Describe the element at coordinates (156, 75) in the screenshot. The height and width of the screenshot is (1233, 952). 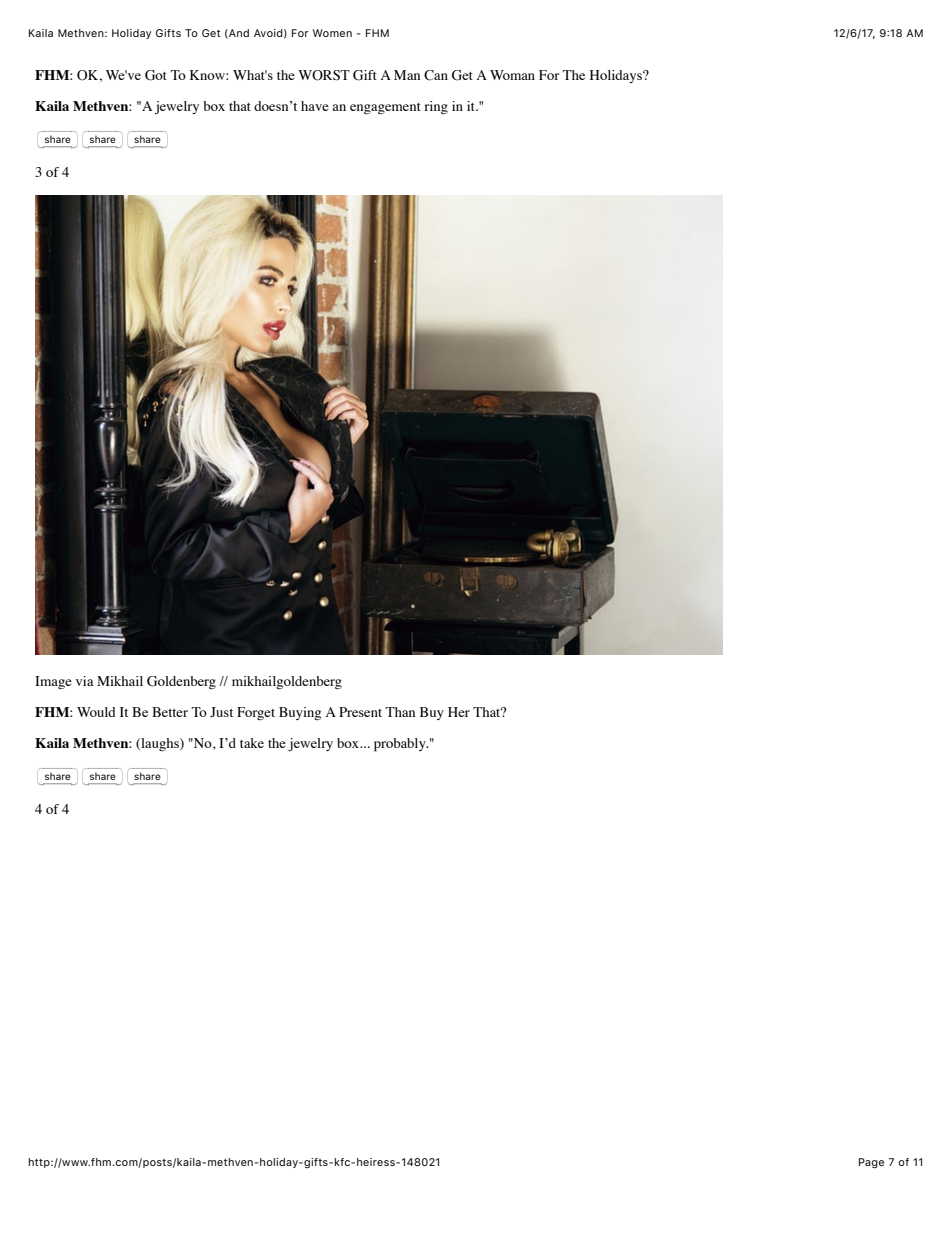
I see `Got` at that location.
